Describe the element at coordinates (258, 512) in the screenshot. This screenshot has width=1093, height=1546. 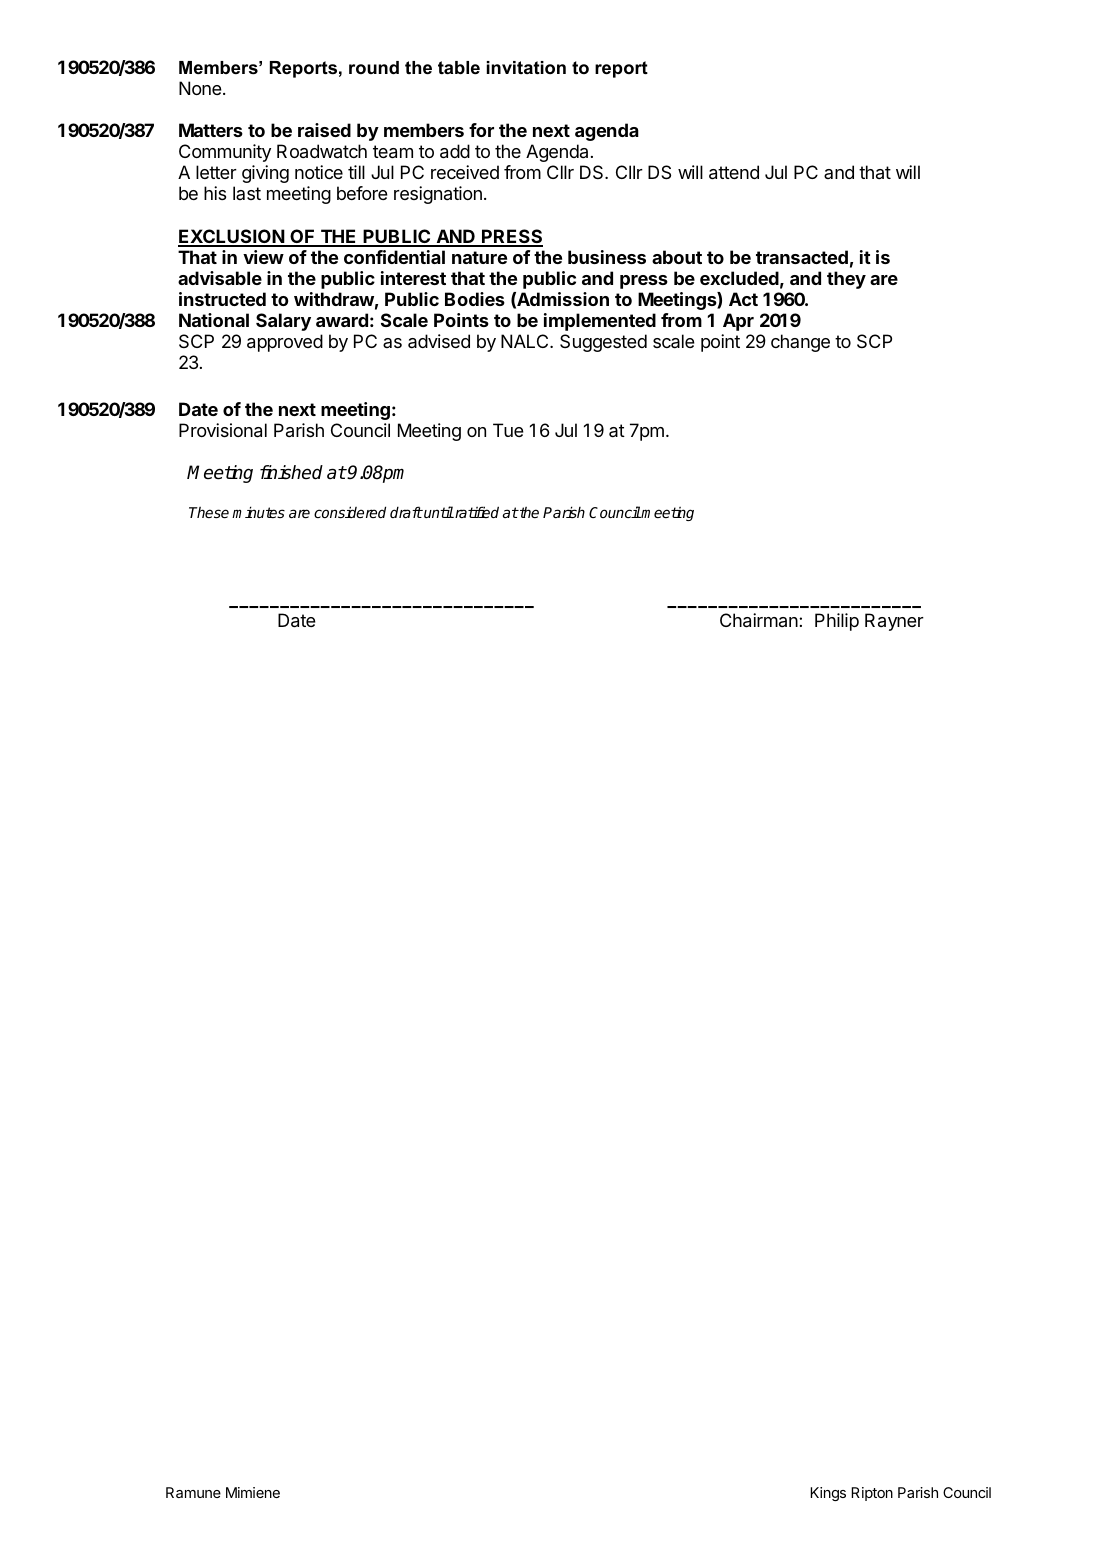
I see `minutes` at that location.
